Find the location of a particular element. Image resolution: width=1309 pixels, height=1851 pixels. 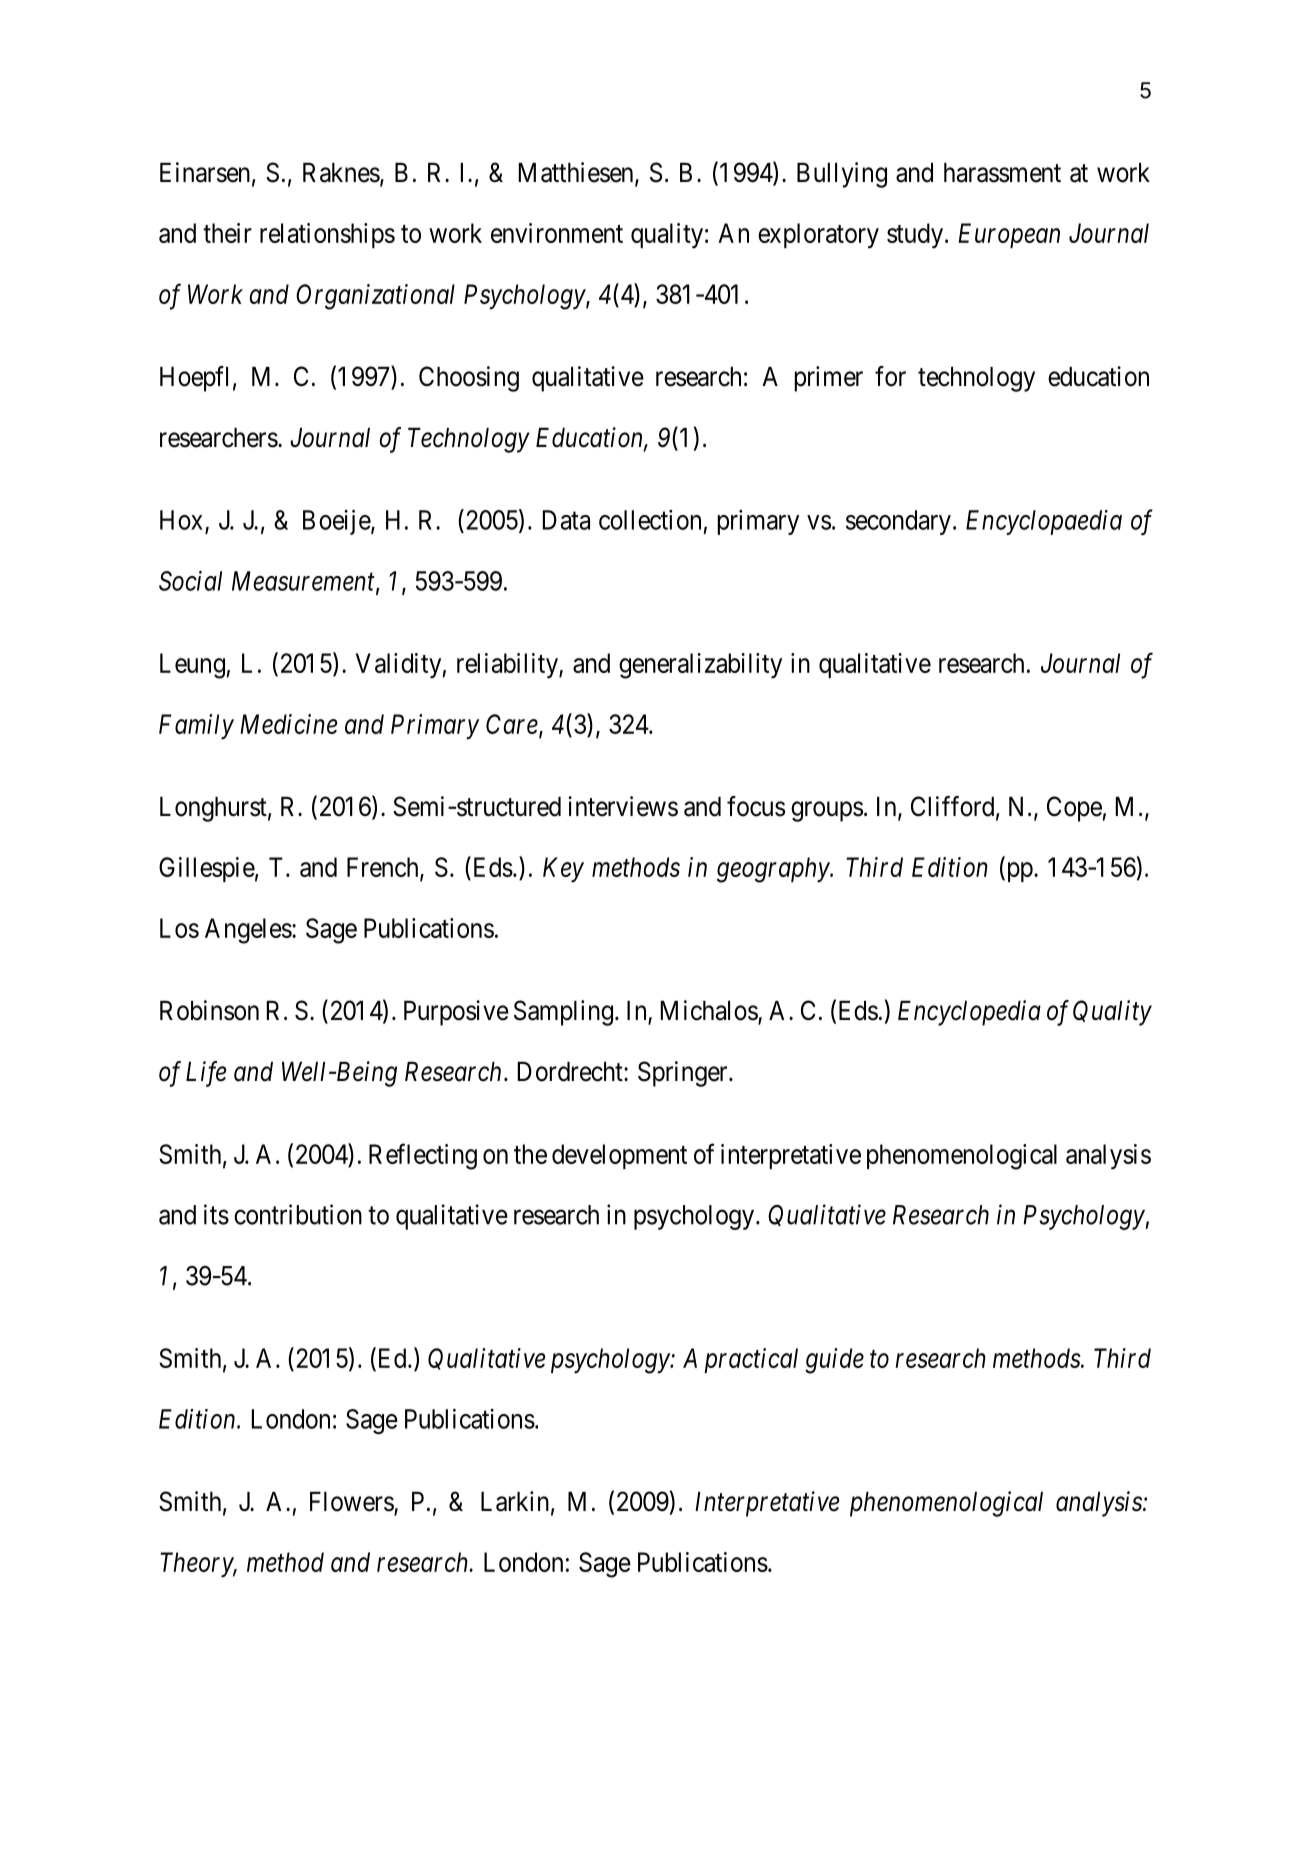

development is located at coordinates (619, 1156).
